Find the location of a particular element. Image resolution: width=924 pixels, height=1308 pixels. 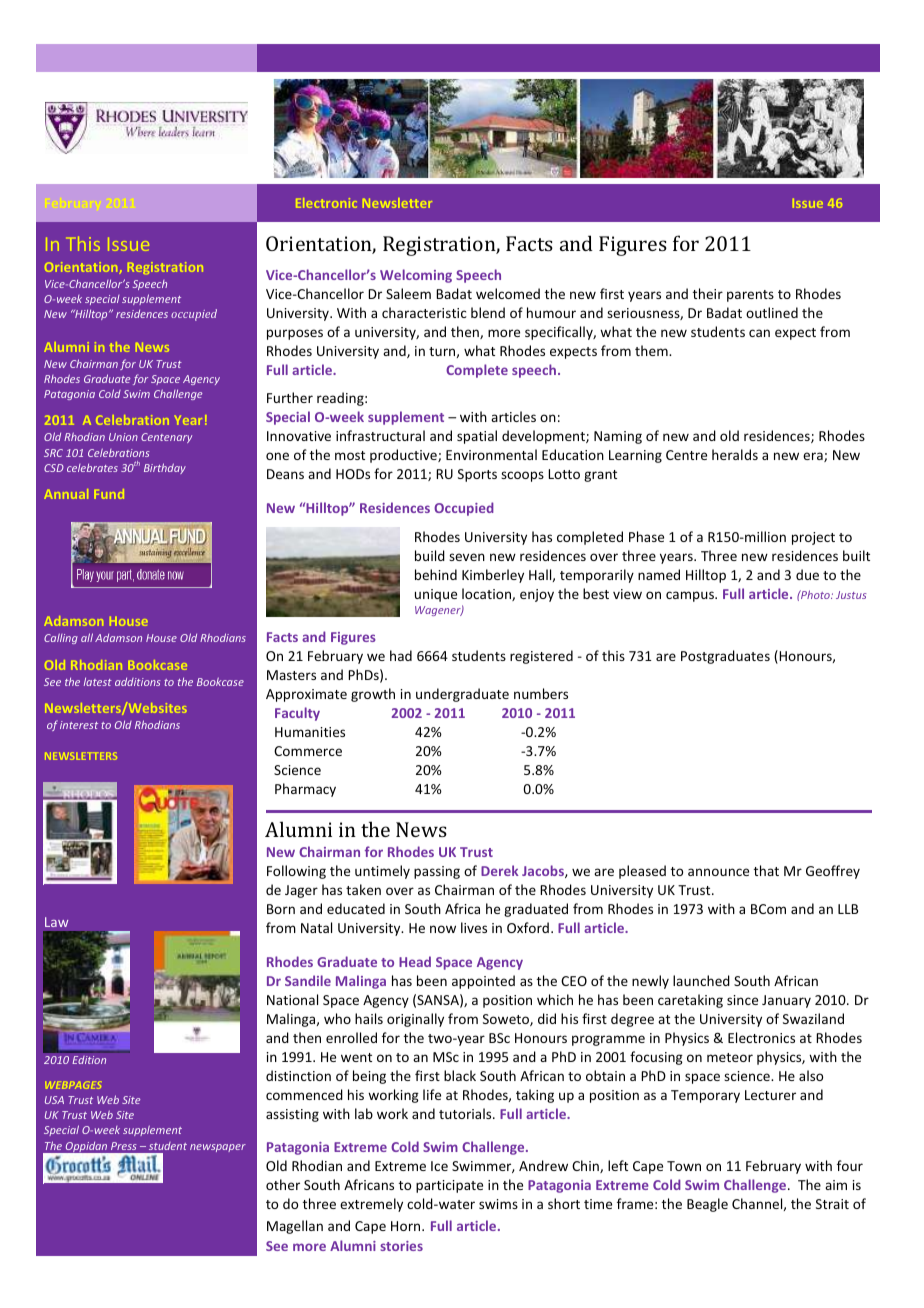

that is located at coordinates (766, 870).
